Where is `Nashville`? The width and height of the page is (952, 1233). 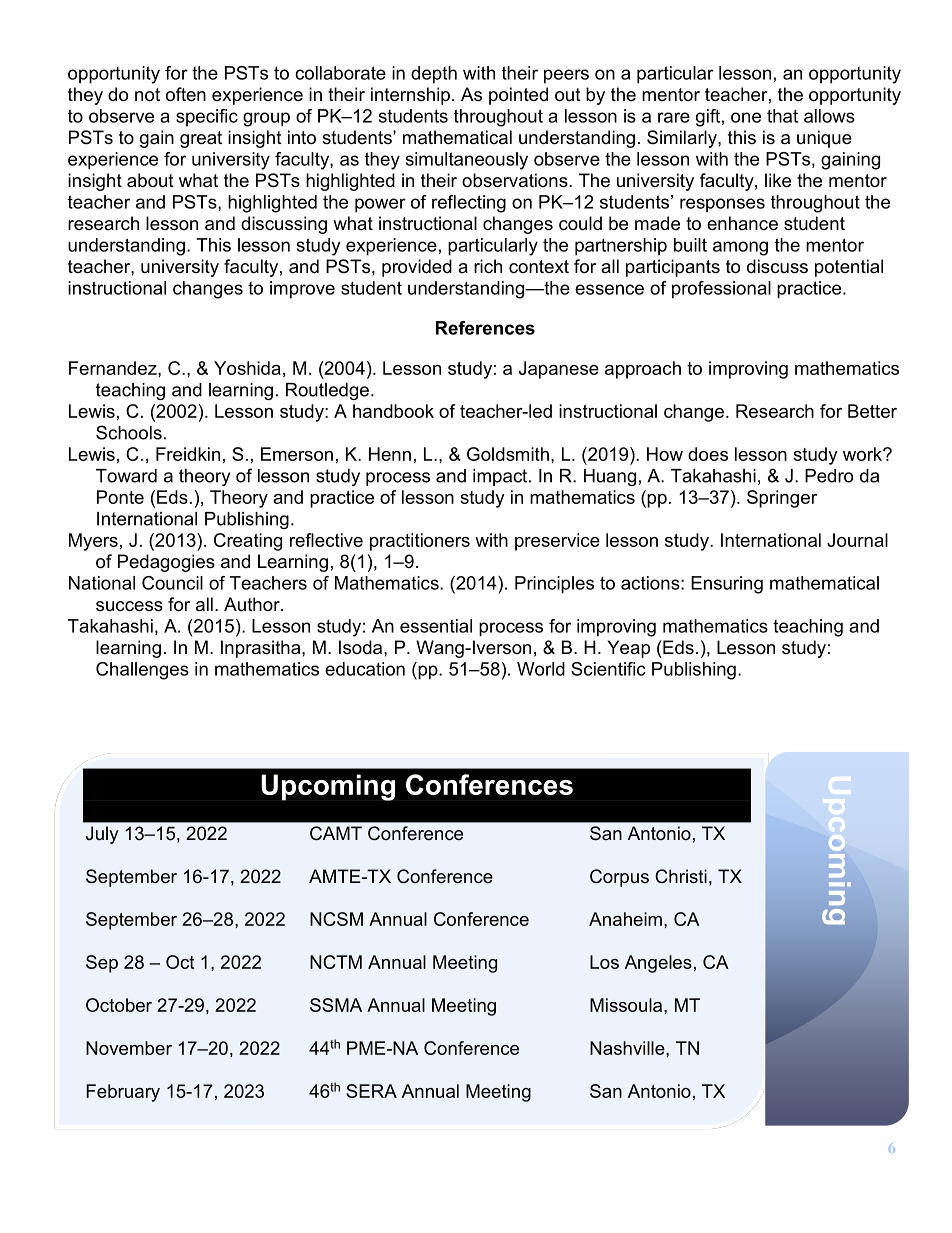 Nashville is located at coordinates (628, 1048).
